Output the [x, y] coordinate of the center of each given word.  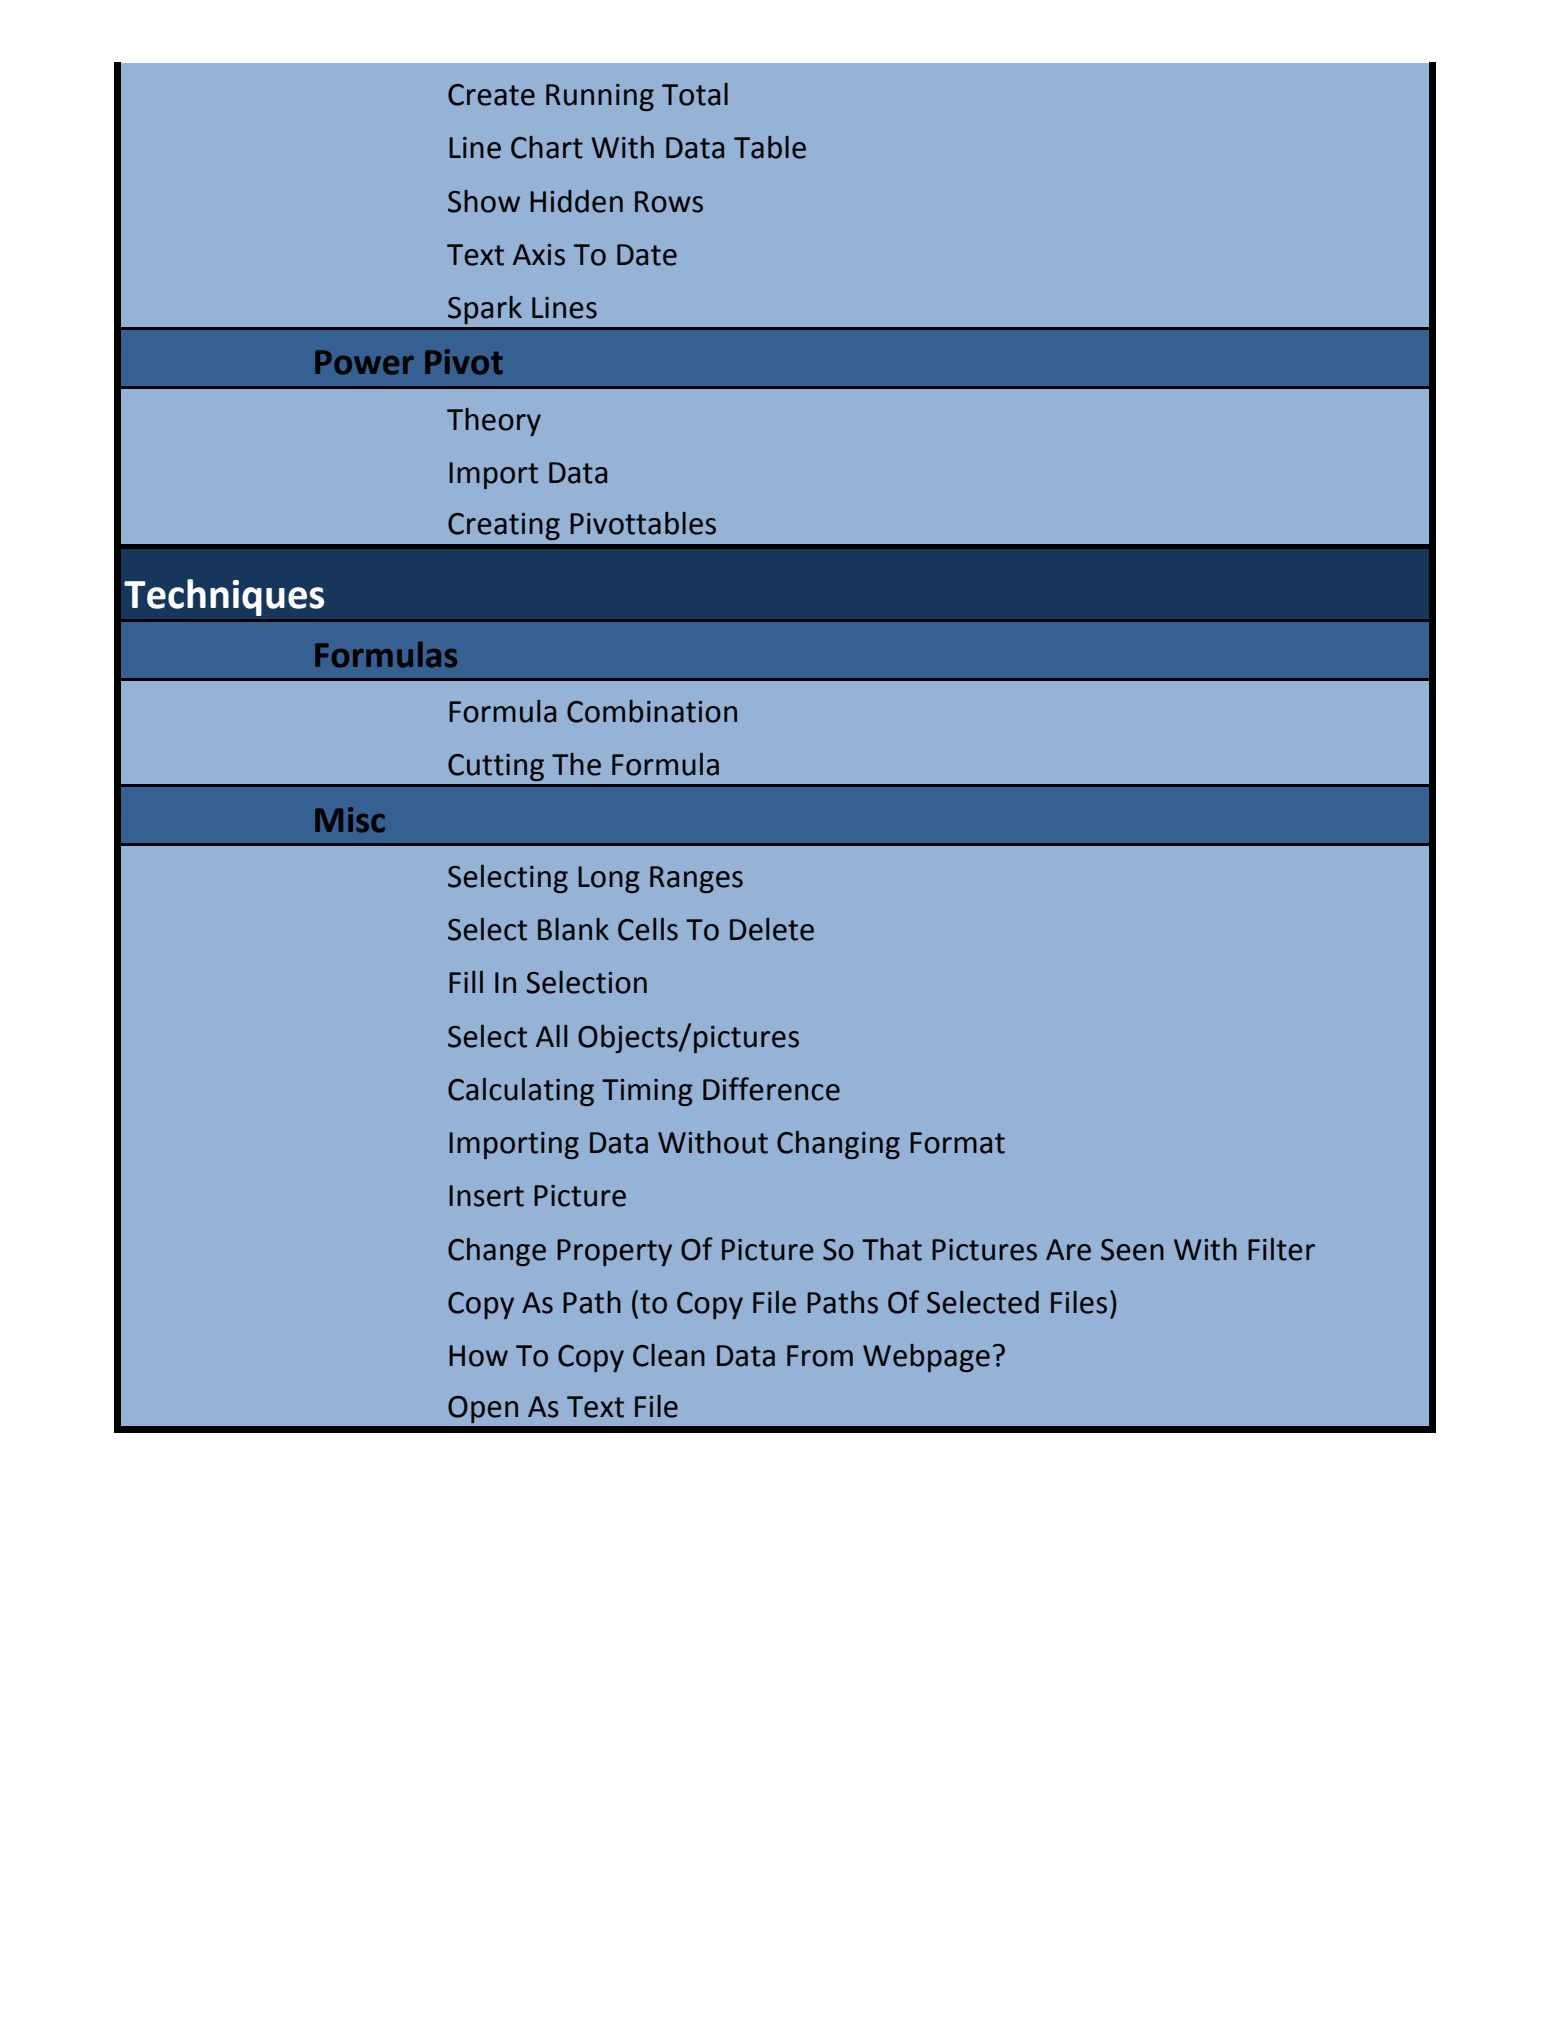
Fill [466, 982]
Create [491, 95]
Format [957, 1143]
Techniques [224, 597]
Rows [669, 202]
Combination [652, 711]
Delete [772, 929]
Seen [1132, 1250]
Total [695, 94]
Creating [504, 526]
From [820, 1356]
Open [483, 1409]
